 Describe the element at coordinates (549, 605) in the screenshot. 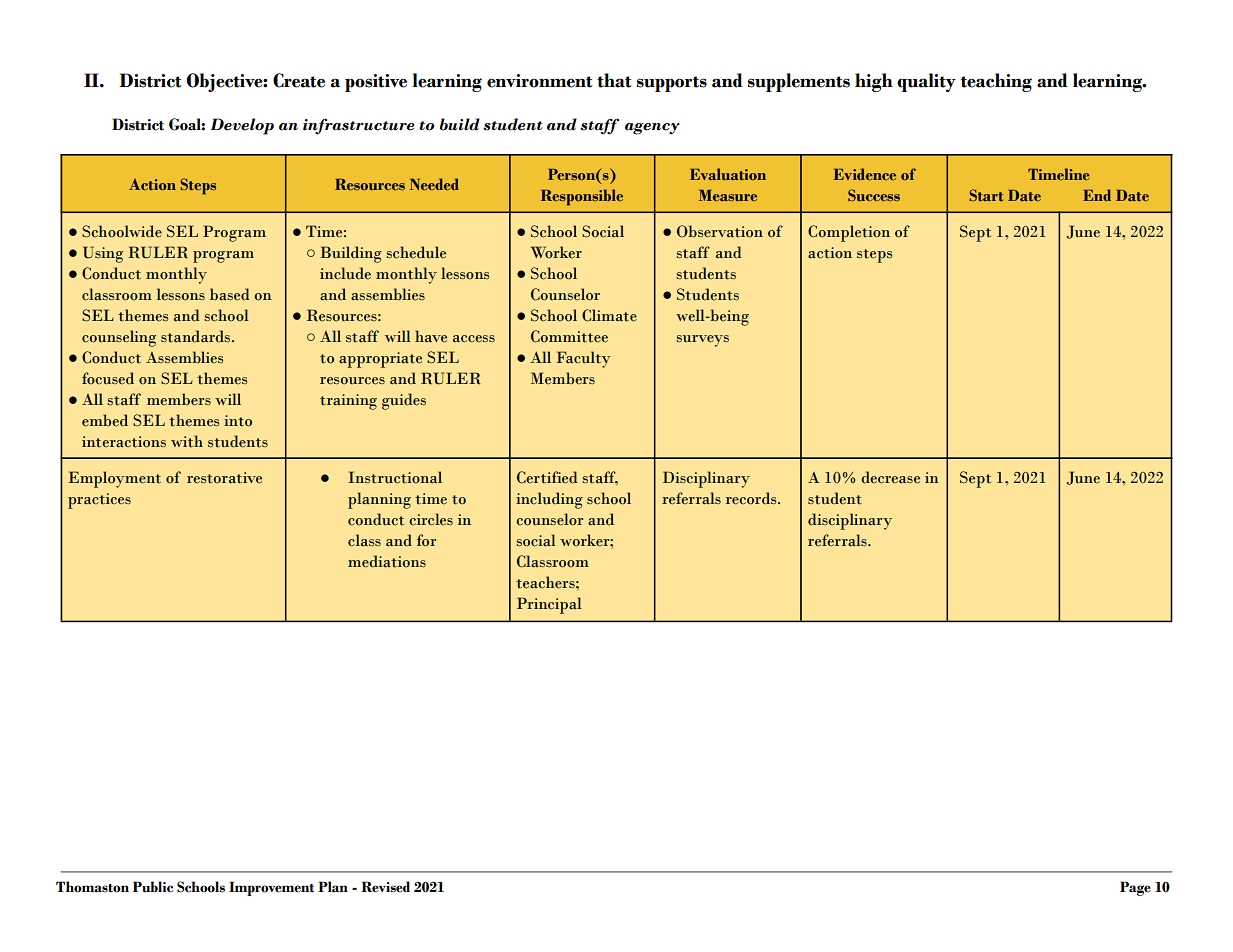

I see `Principal` at that location.
